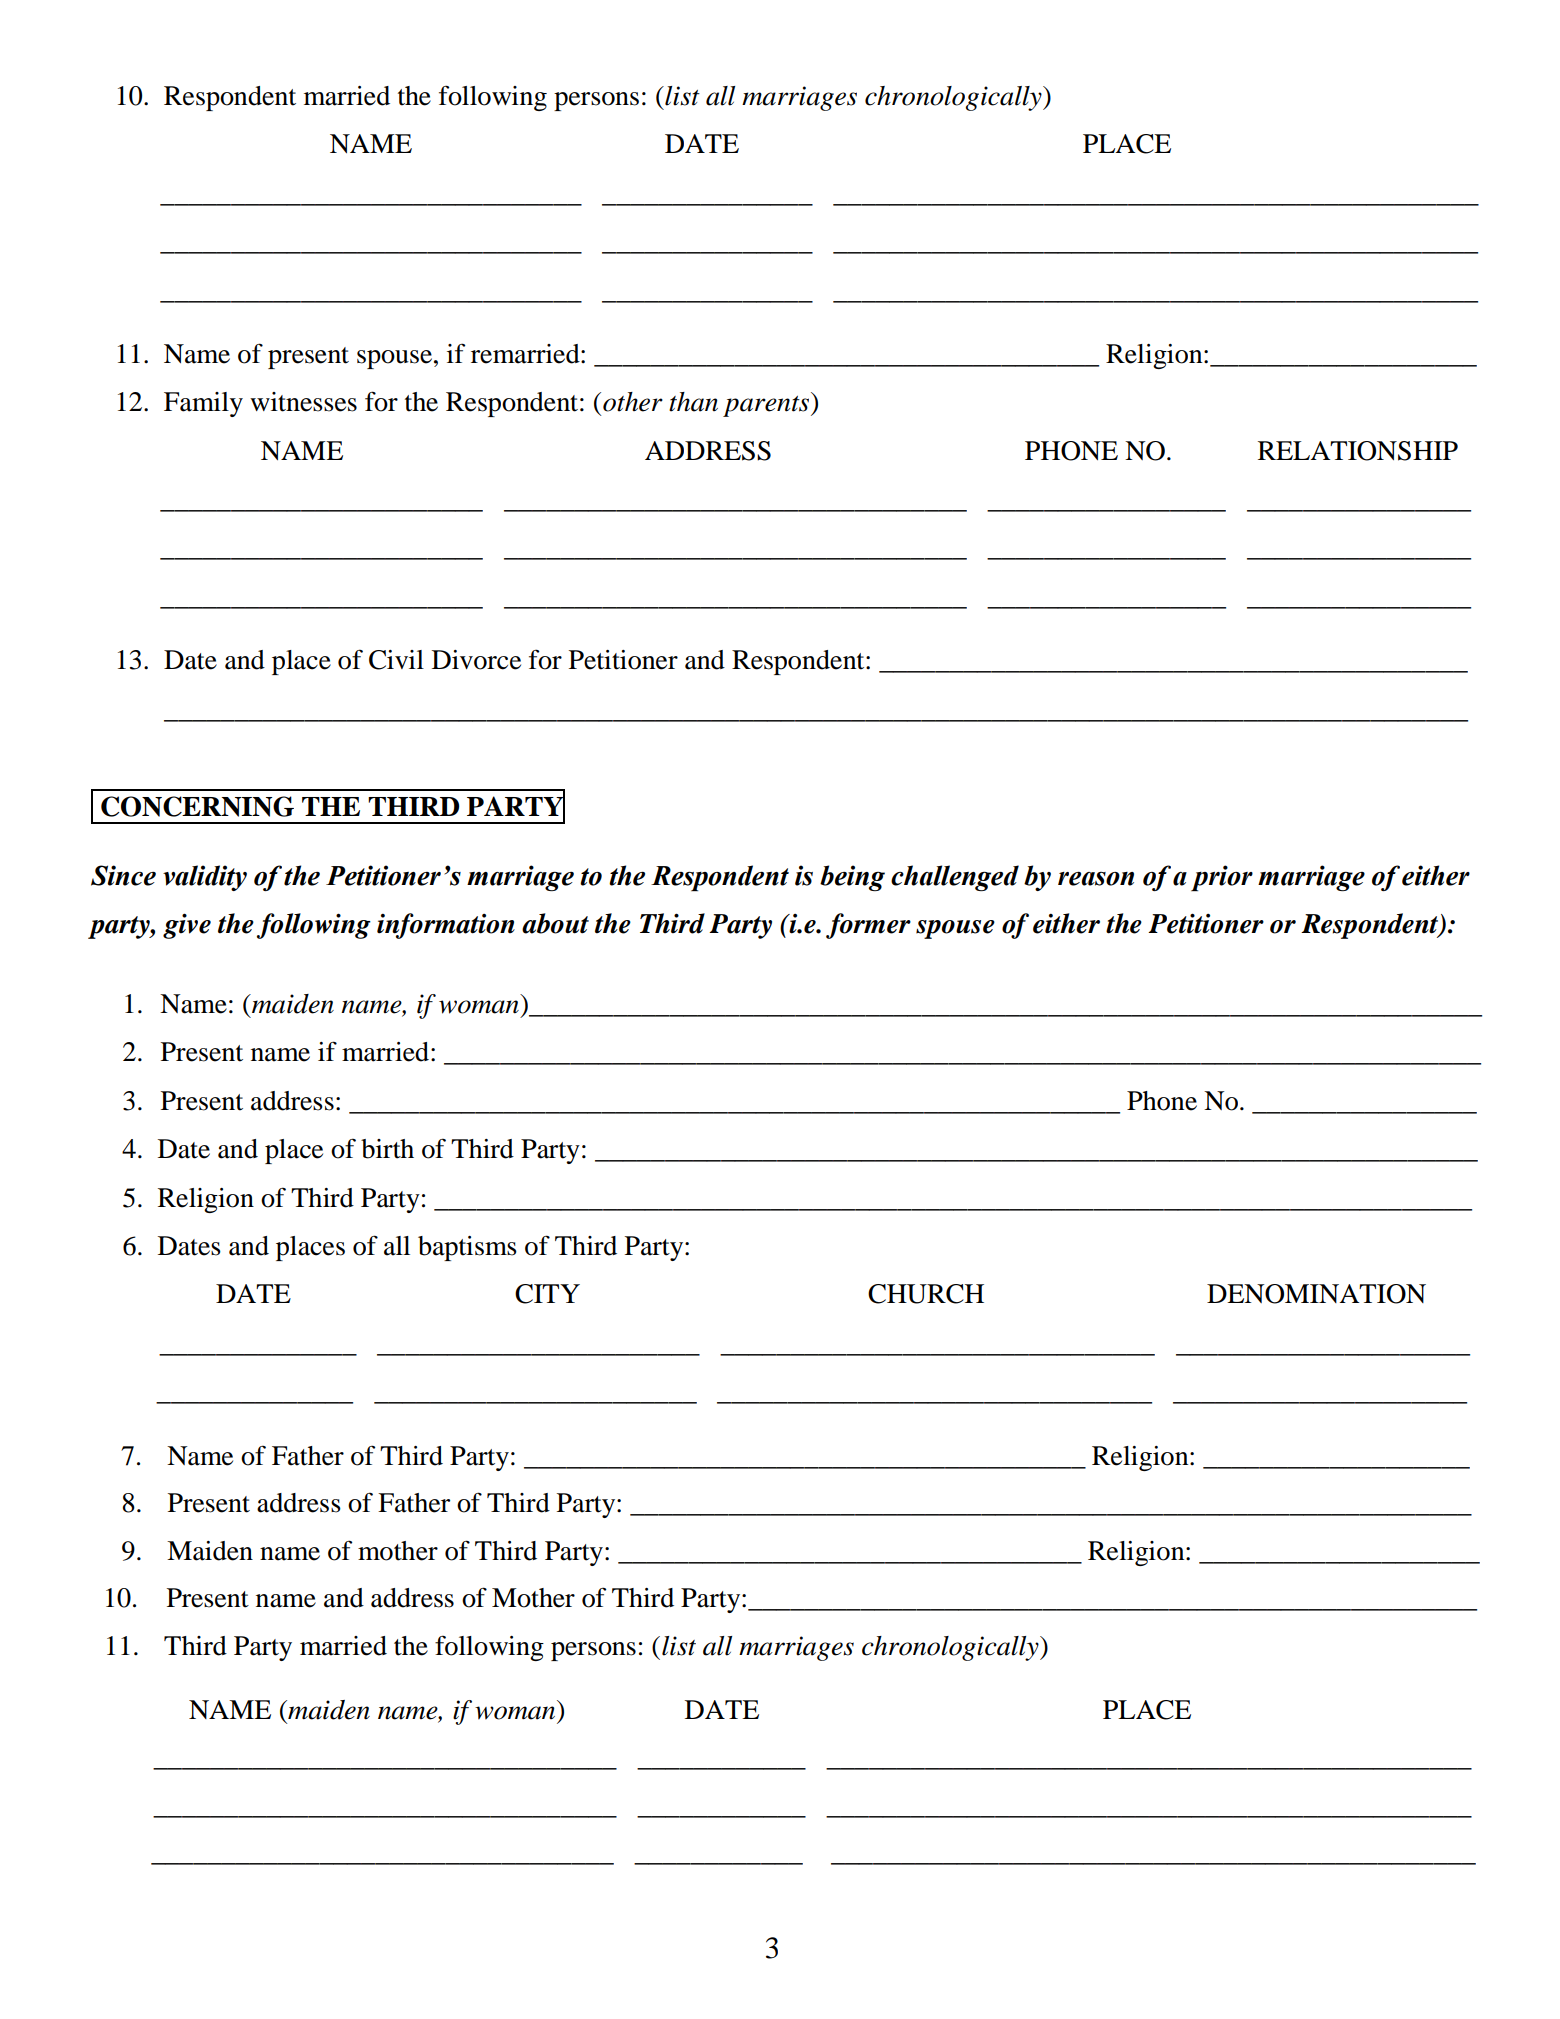  What do you see at coordinates (467, 1248) in the screenshot?
I see `baptisms` at bounding box center [467, 1248].
